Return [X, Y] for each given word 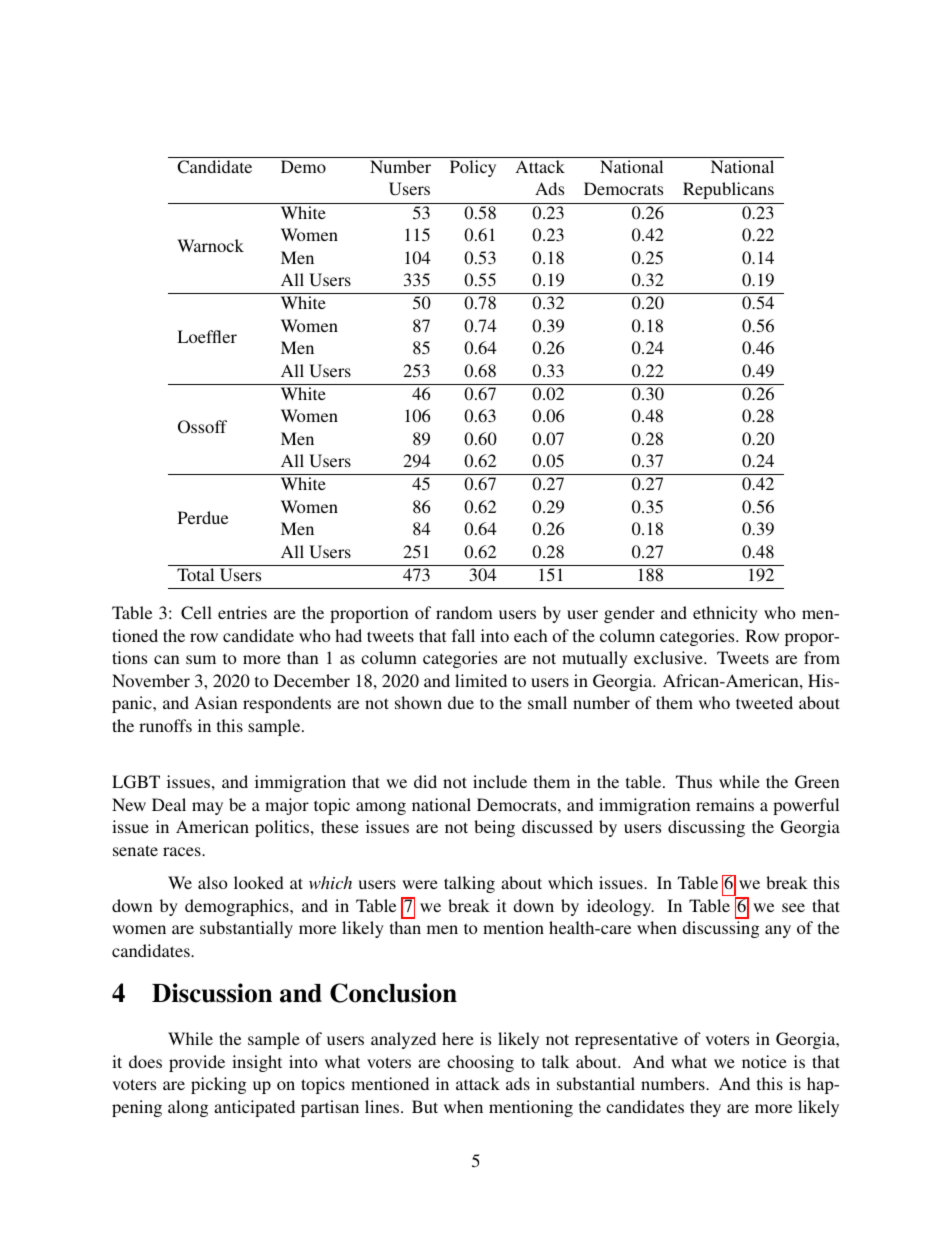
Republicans [728, 190]
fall [463, 635]
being [494, 828]
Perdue [203, 517]
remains [725, 804]
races [183, 851]
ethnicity [725, 614]
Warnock [210, 245]
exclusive [669, 657]
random [464, 612]
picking [218, 1085]
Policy [473, 168]
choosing [480, 1063]
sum [201, 659]
